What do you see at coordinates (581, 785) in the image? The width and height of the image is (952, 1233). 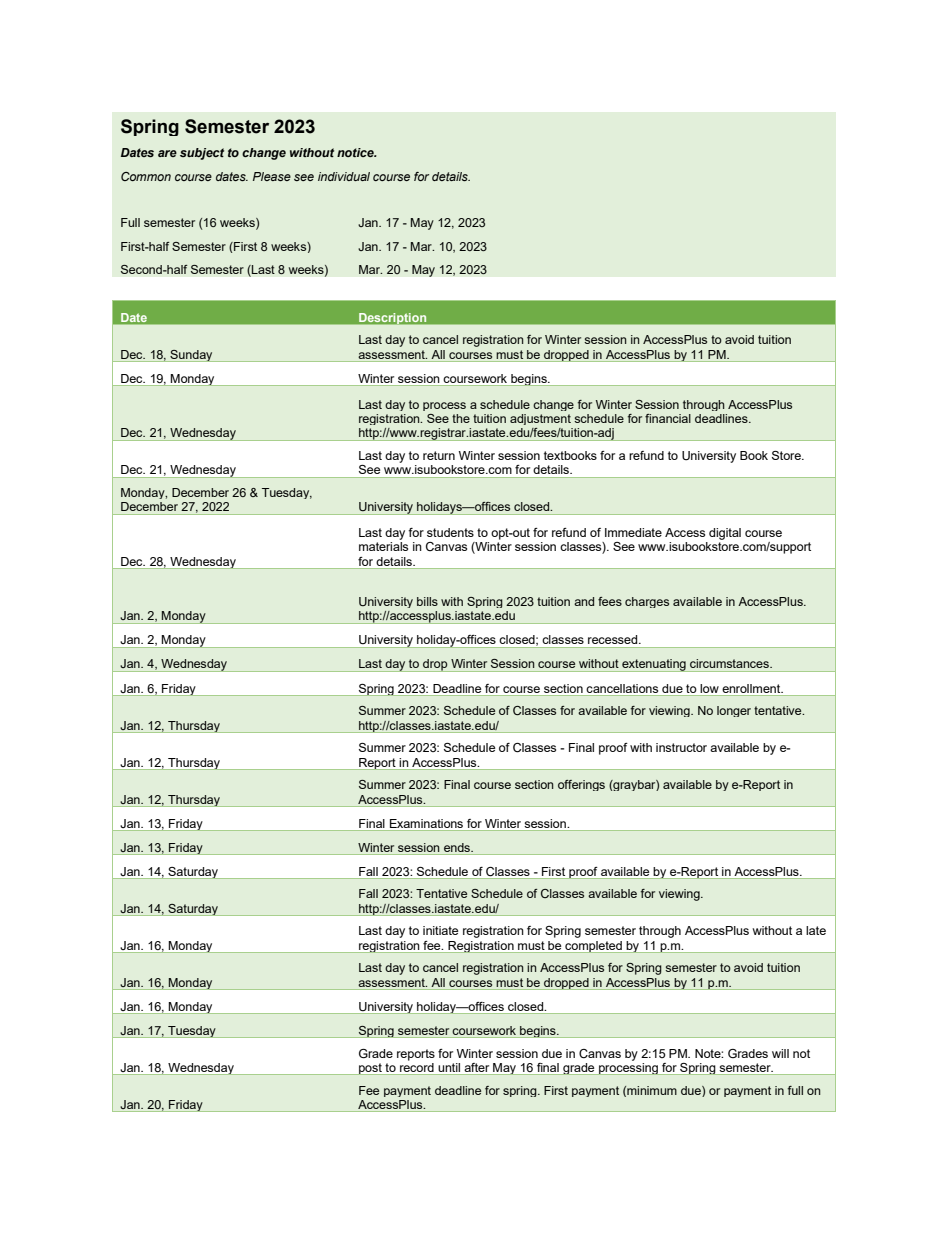 I see `offerings` at bounding box center [581, 785].
